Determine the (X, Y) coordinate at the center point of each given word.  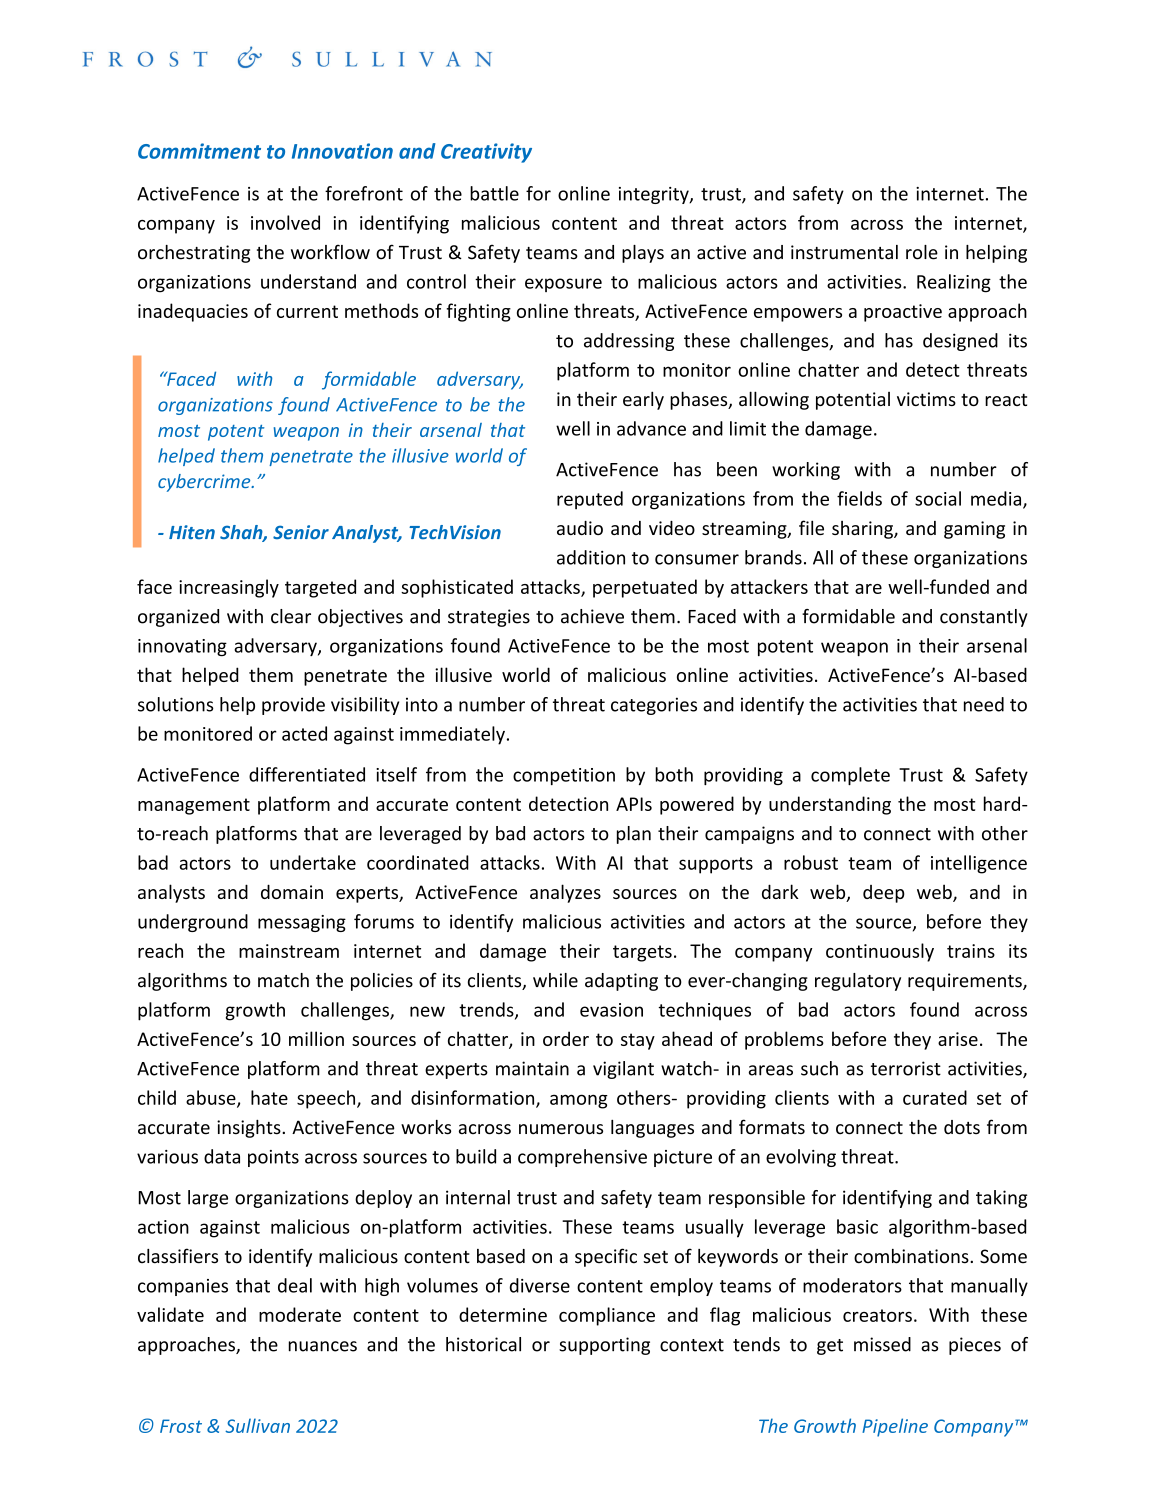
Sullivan (257, 1425)
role (922, 252)
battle (494, 193)
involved (285, 222)
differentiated (307, 774)
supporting (604, 1346)
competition (564, 776)
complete (850, 776)
